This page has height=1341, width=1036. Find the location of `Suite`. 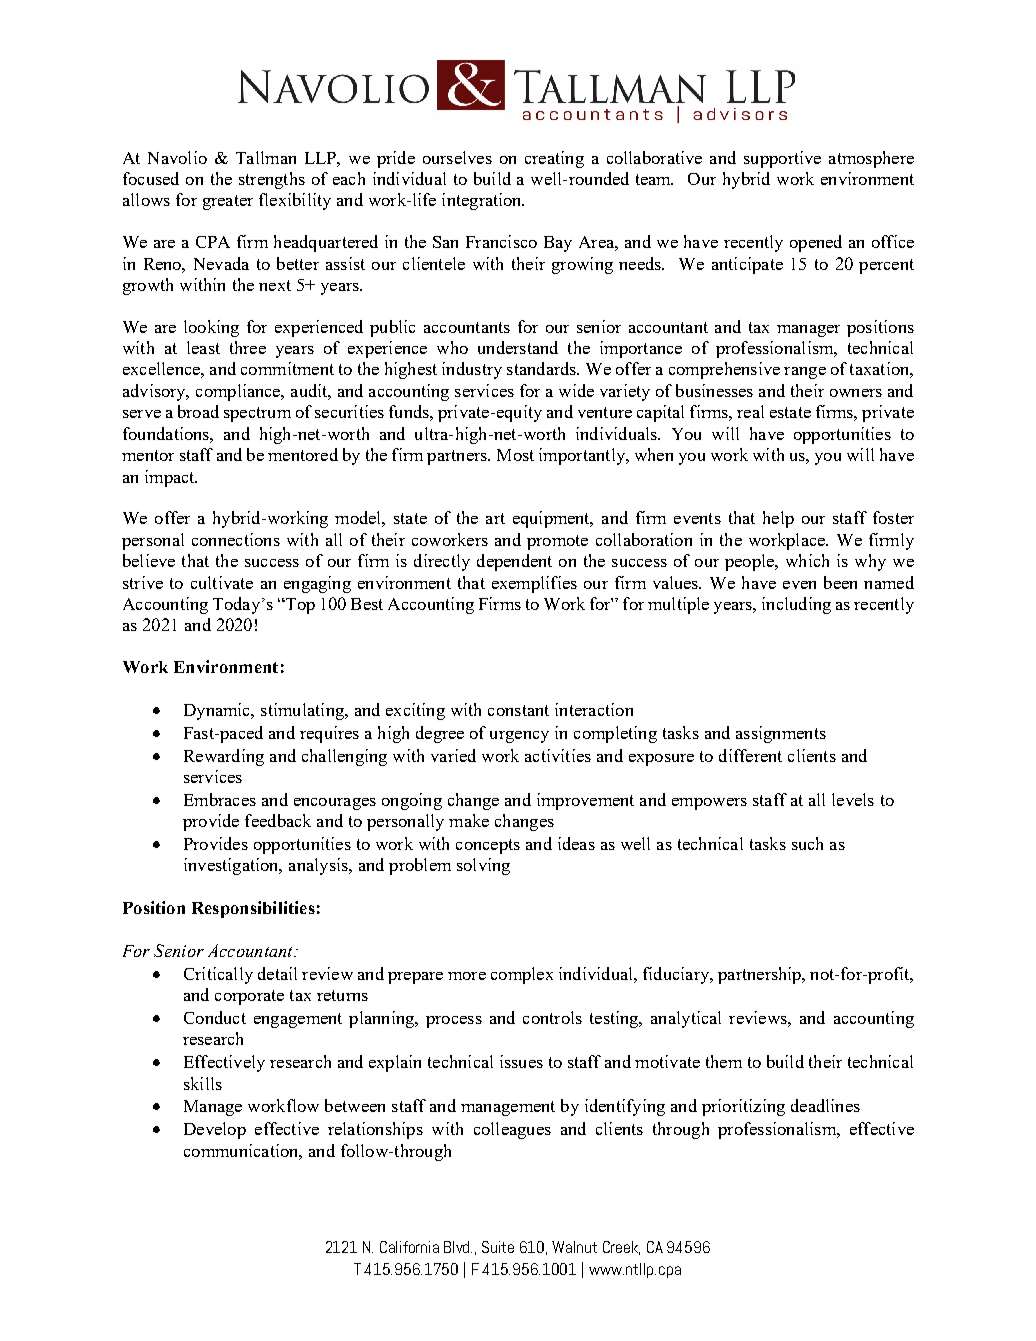

Suite is located at coordinates (498, 1247).
